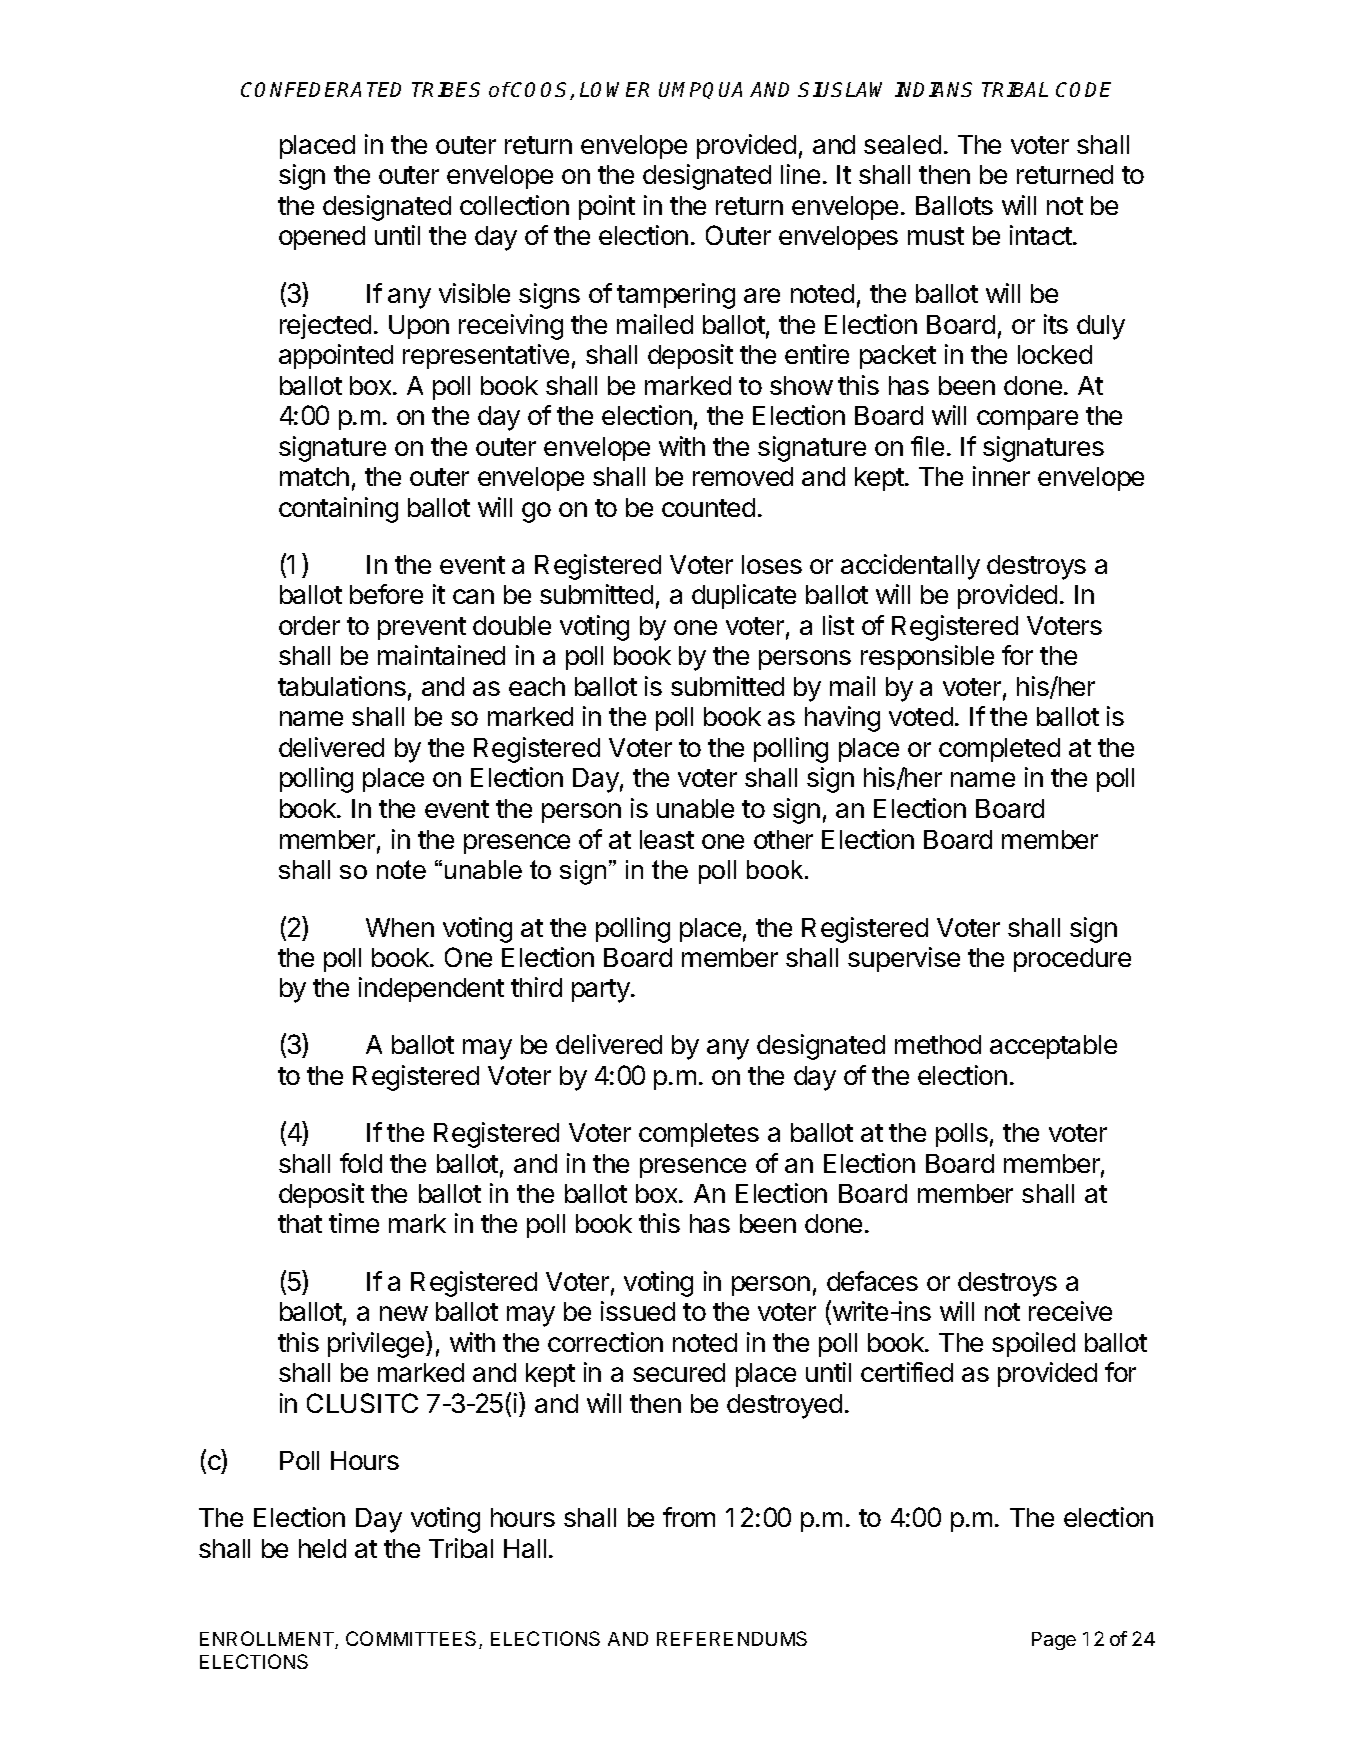 This document has height=1753, width=1354. Describe the element at coordinates (800, 174) in the document. I see `line` at that location.
